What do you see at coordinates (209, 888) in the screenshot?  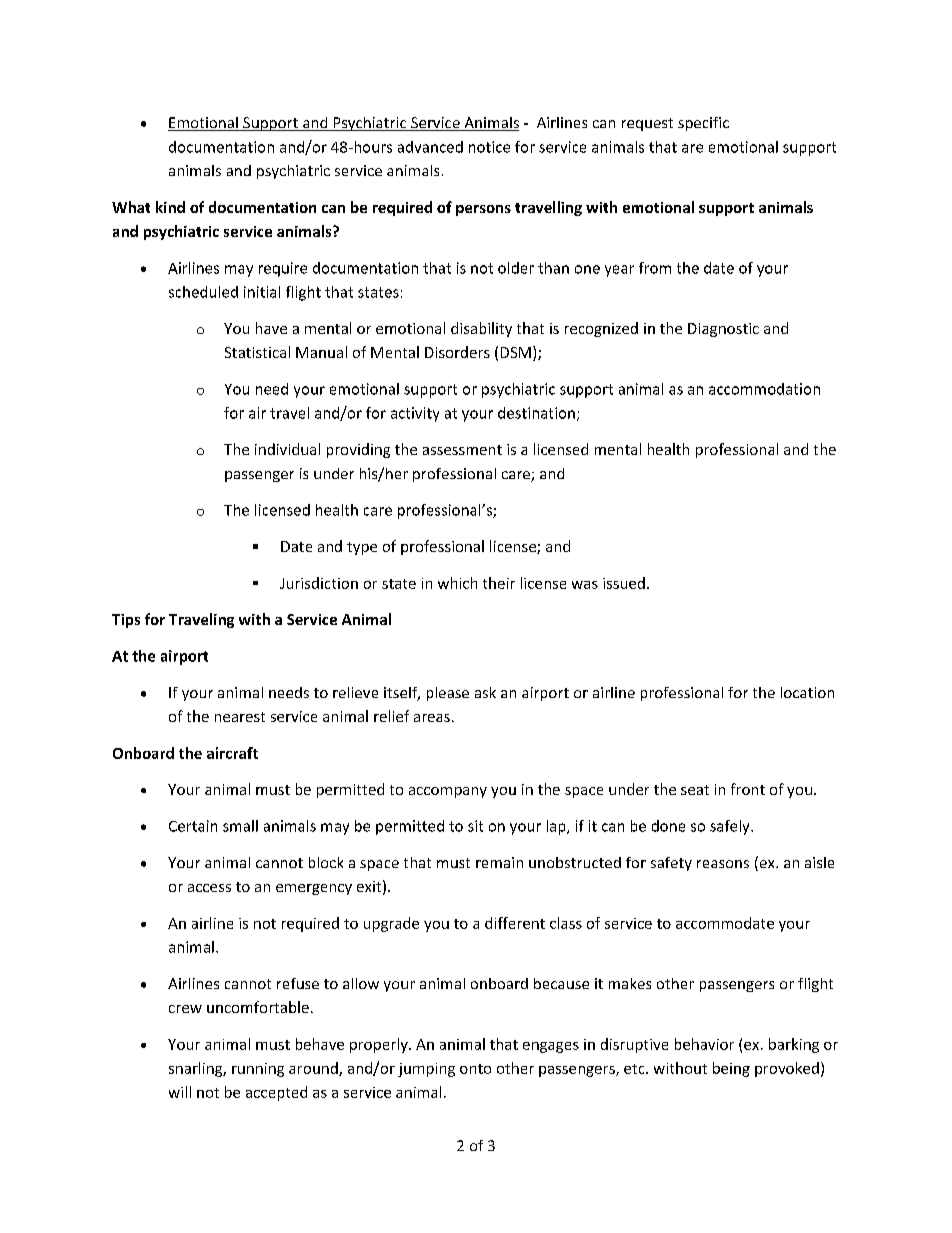 I see `access` at bounding box center [209, 888].
